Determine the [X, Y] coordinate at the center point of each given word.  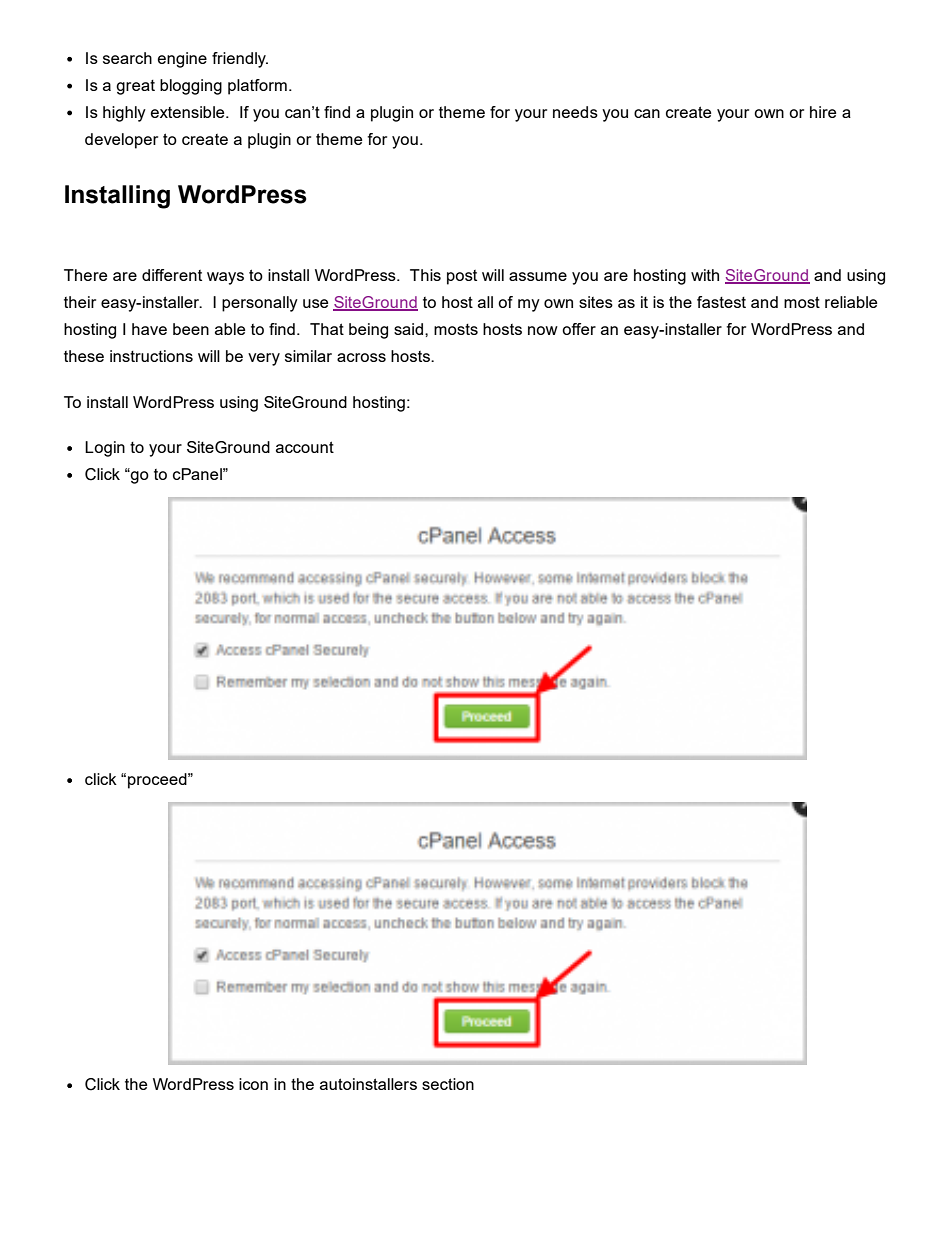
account [305, 447]
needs [575, 112]
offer [579, 329]
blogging [191, 87]
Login [105, 449]
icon [253, 1084]
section [448, 1084]
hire [823, 112]
